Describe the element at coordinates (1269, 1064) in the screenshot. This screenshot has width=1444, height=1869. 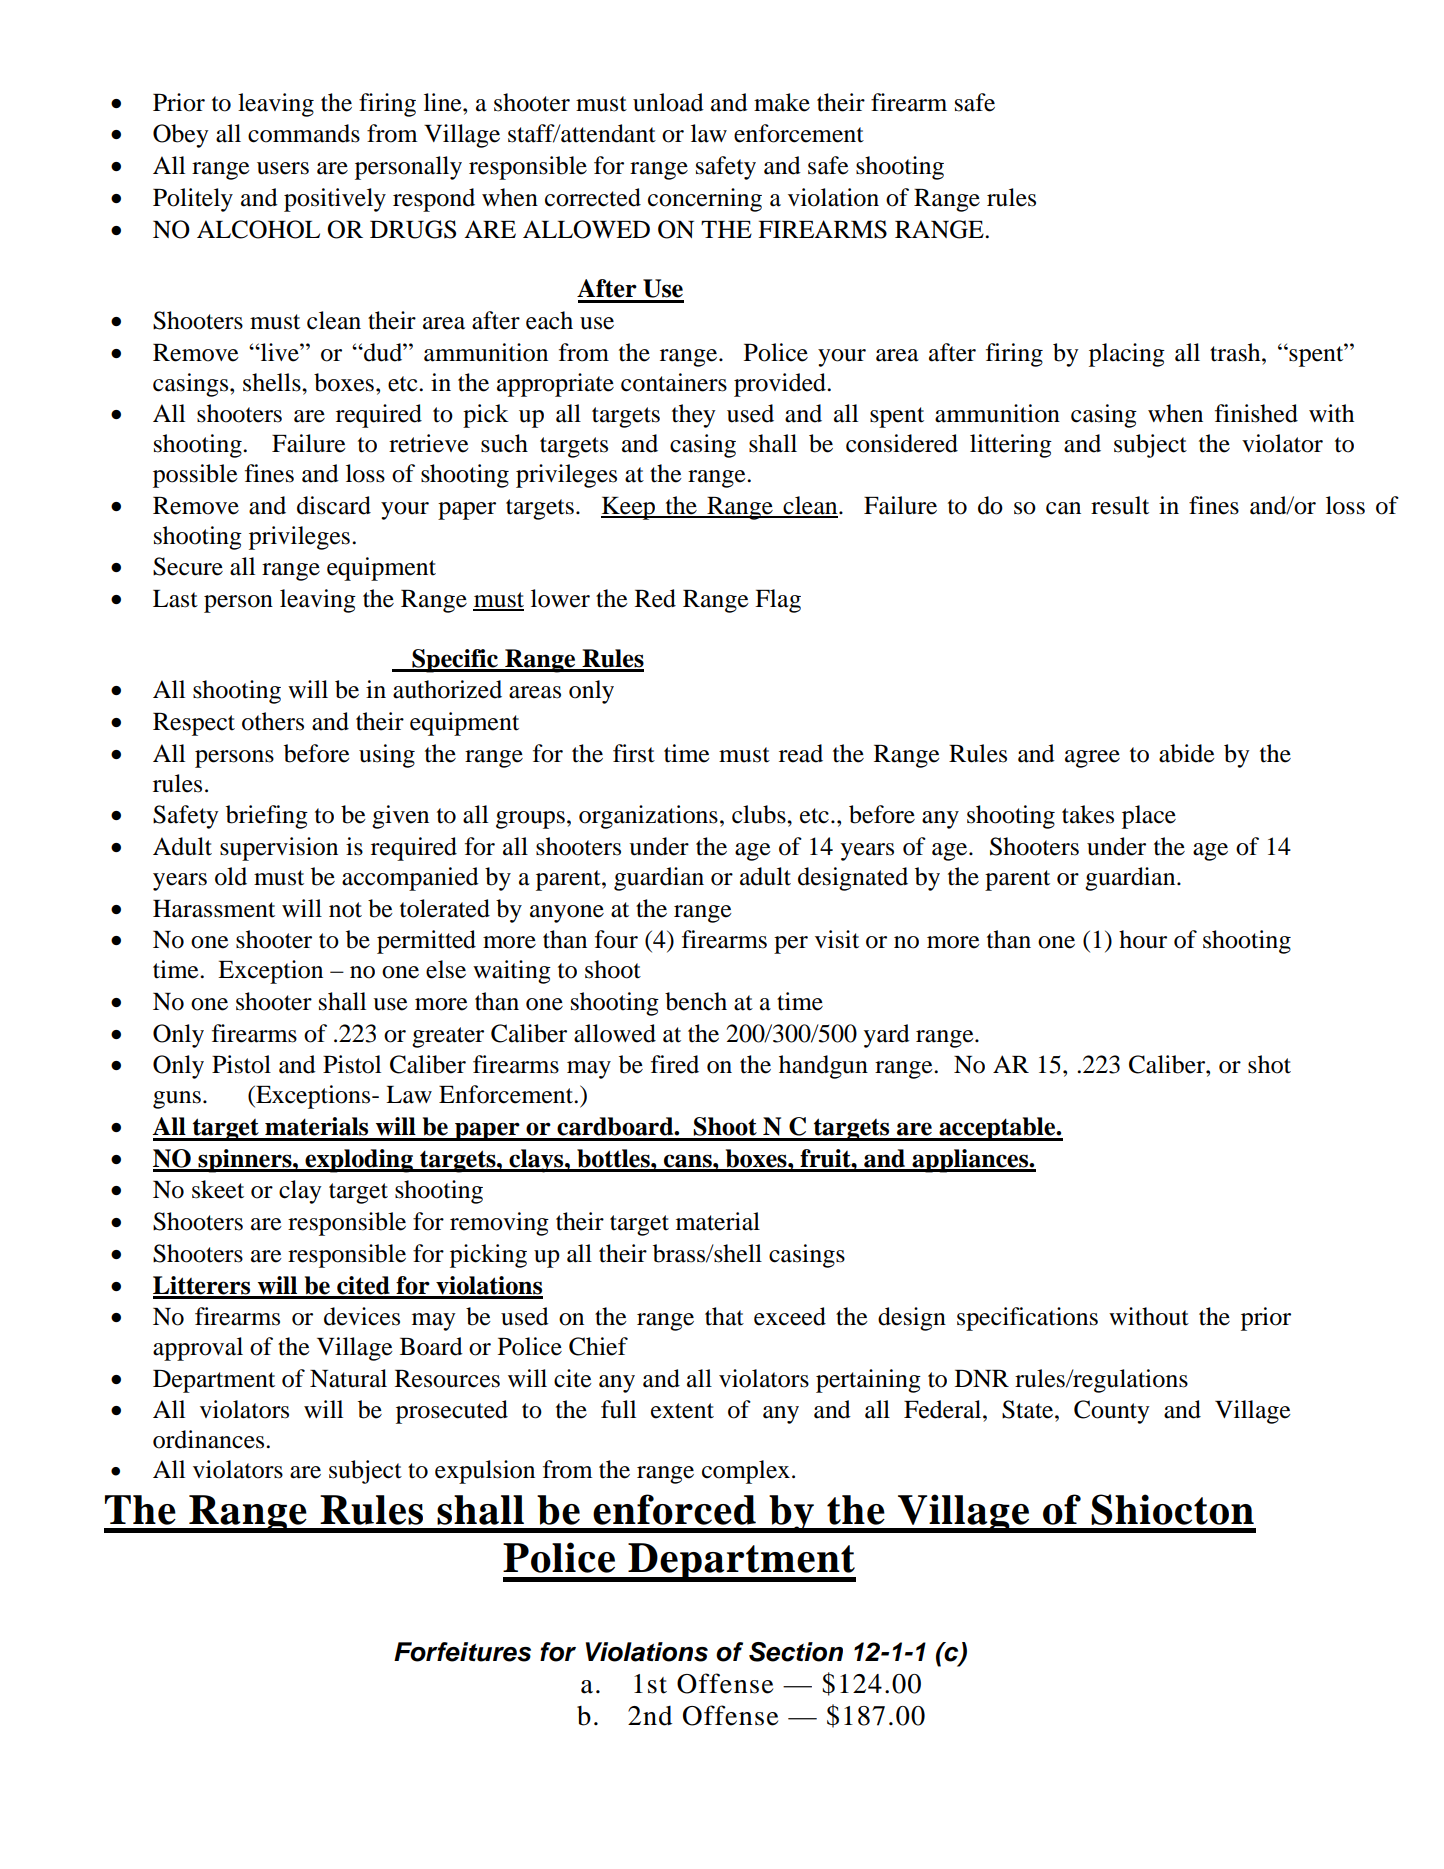
I see `shot` at that location.
